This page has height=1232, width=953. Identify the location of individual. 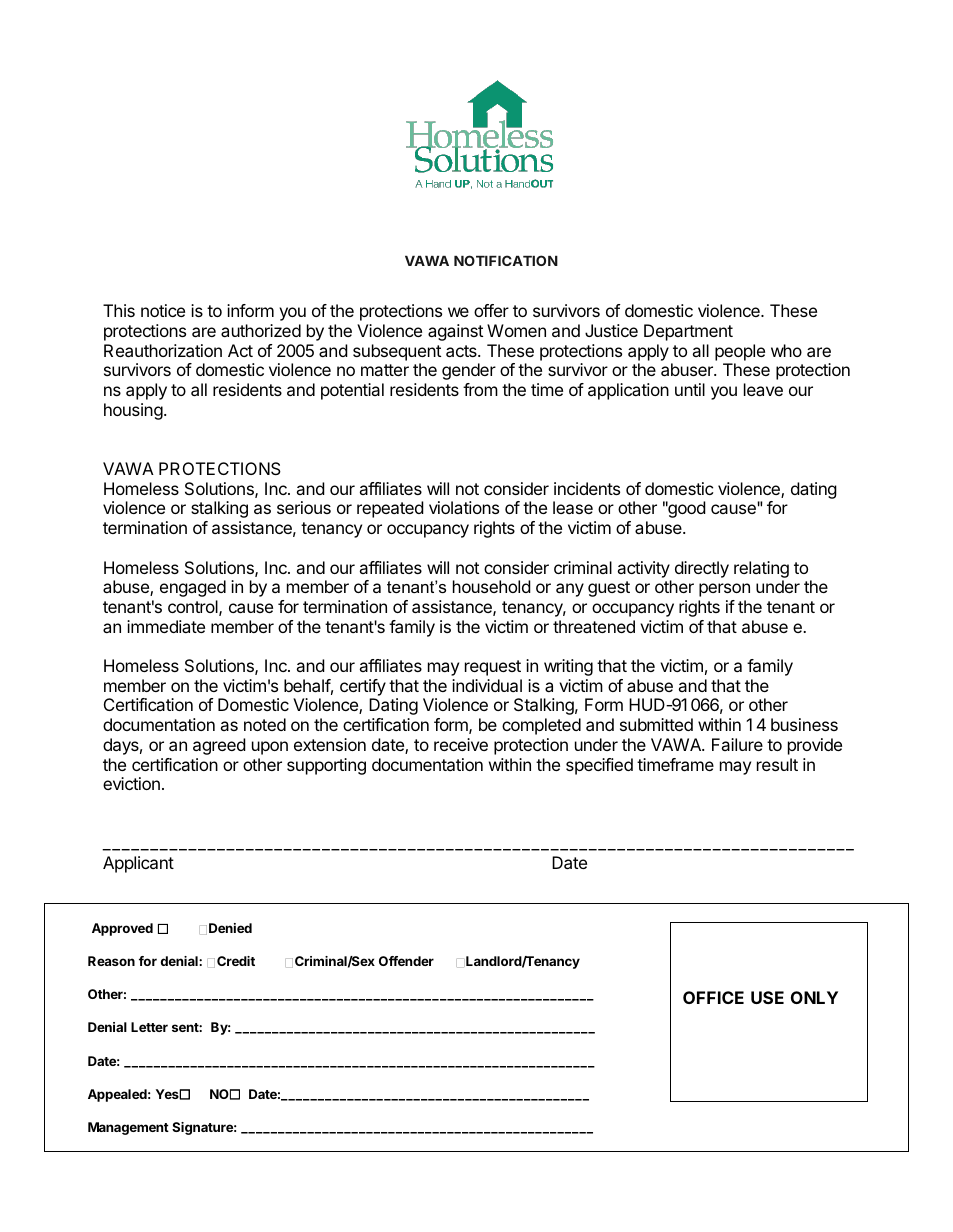
(487, 685).
